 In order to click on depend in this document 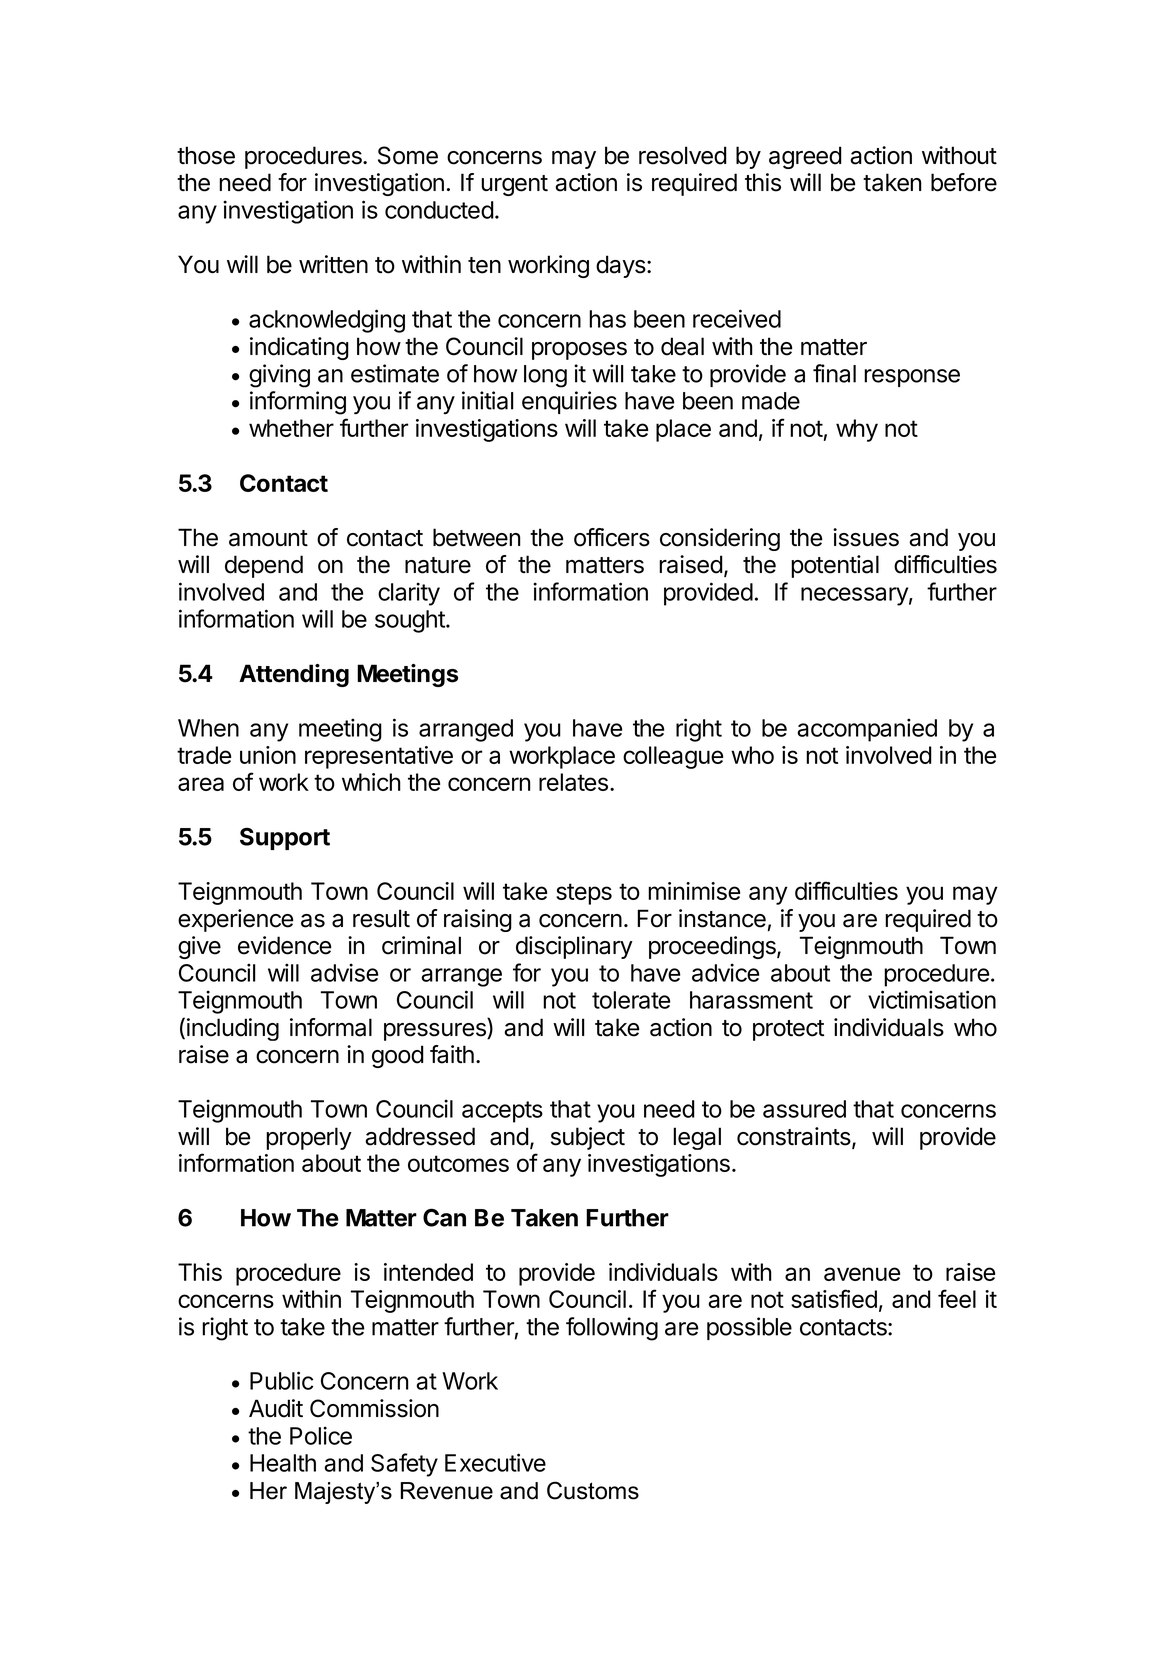, I will do `click(264, 566)`.
